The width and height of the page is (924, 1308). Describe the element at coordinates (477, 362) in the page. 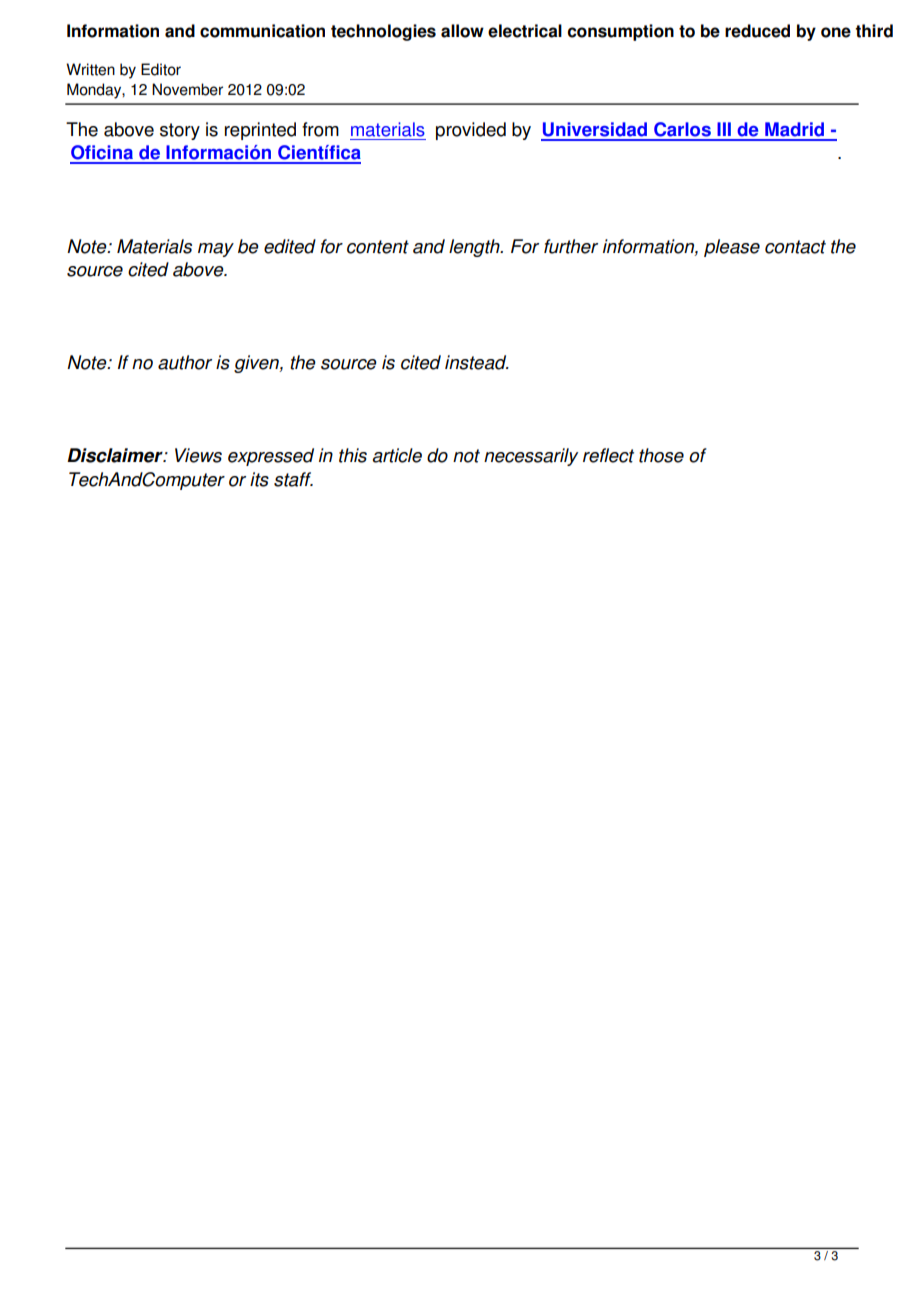

I see `instead` at that location.
